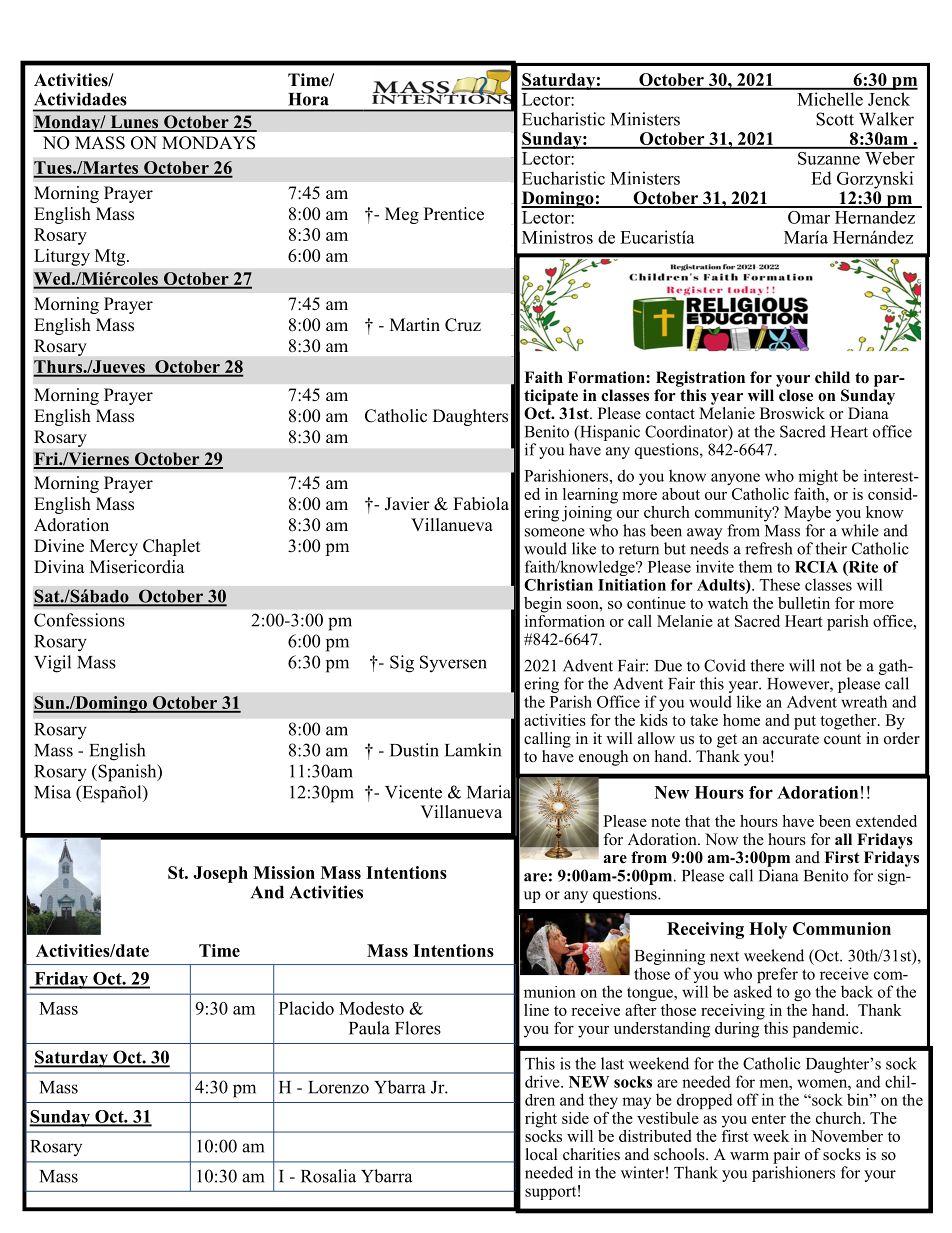  What do you see at coordinates (328, 1176) in the screenshot?
I see `Rosalia` at bounding box center [328, 1176].
